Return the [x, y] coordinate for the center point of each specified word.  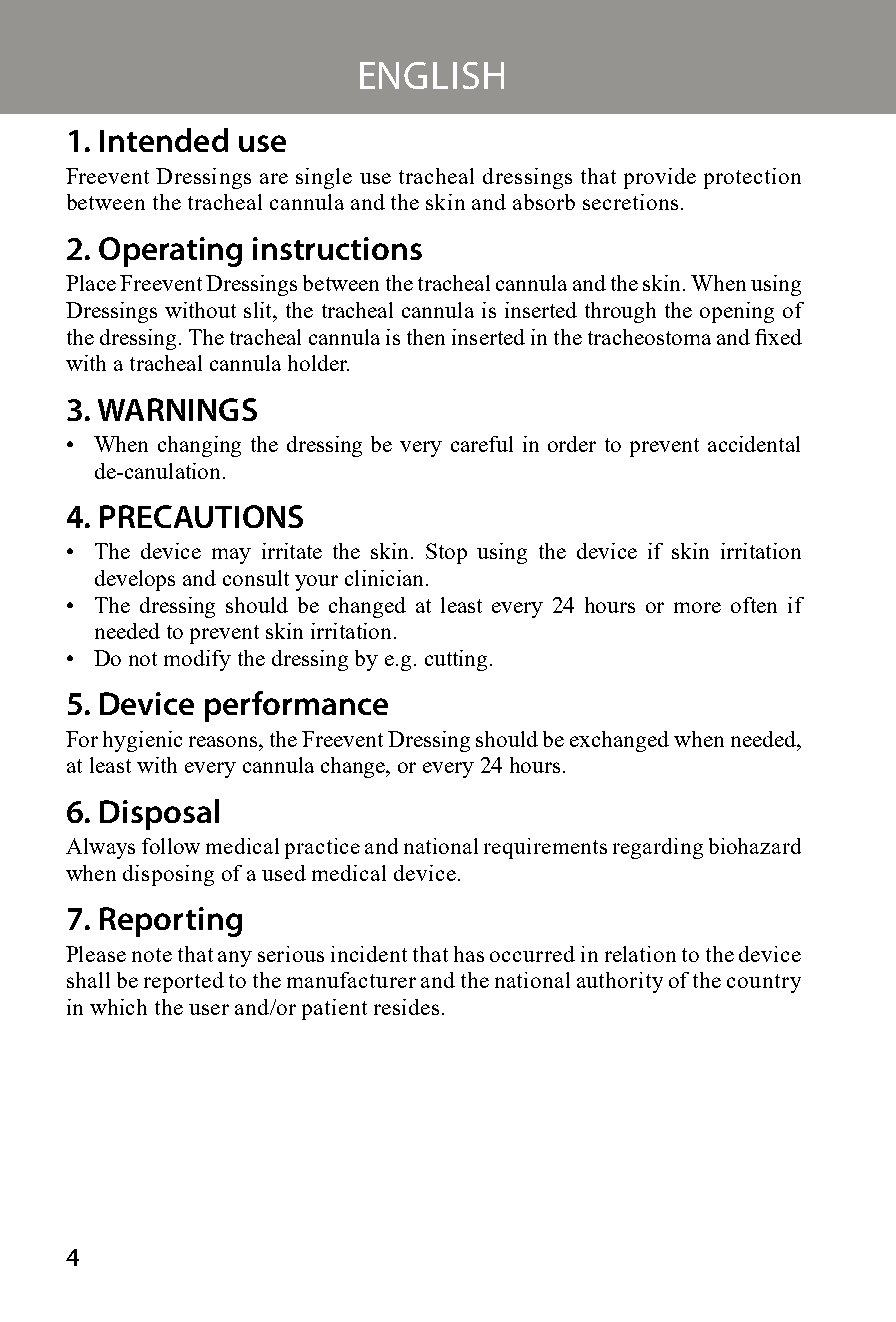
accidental [754, 444]
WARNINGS [177, 409]
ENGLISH [432, 75]
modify [197, 660]
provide [660, 178]
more [697, 607]
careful [482, 444]
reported [184, 982]
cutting [456, 660]
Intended [164, 140]
